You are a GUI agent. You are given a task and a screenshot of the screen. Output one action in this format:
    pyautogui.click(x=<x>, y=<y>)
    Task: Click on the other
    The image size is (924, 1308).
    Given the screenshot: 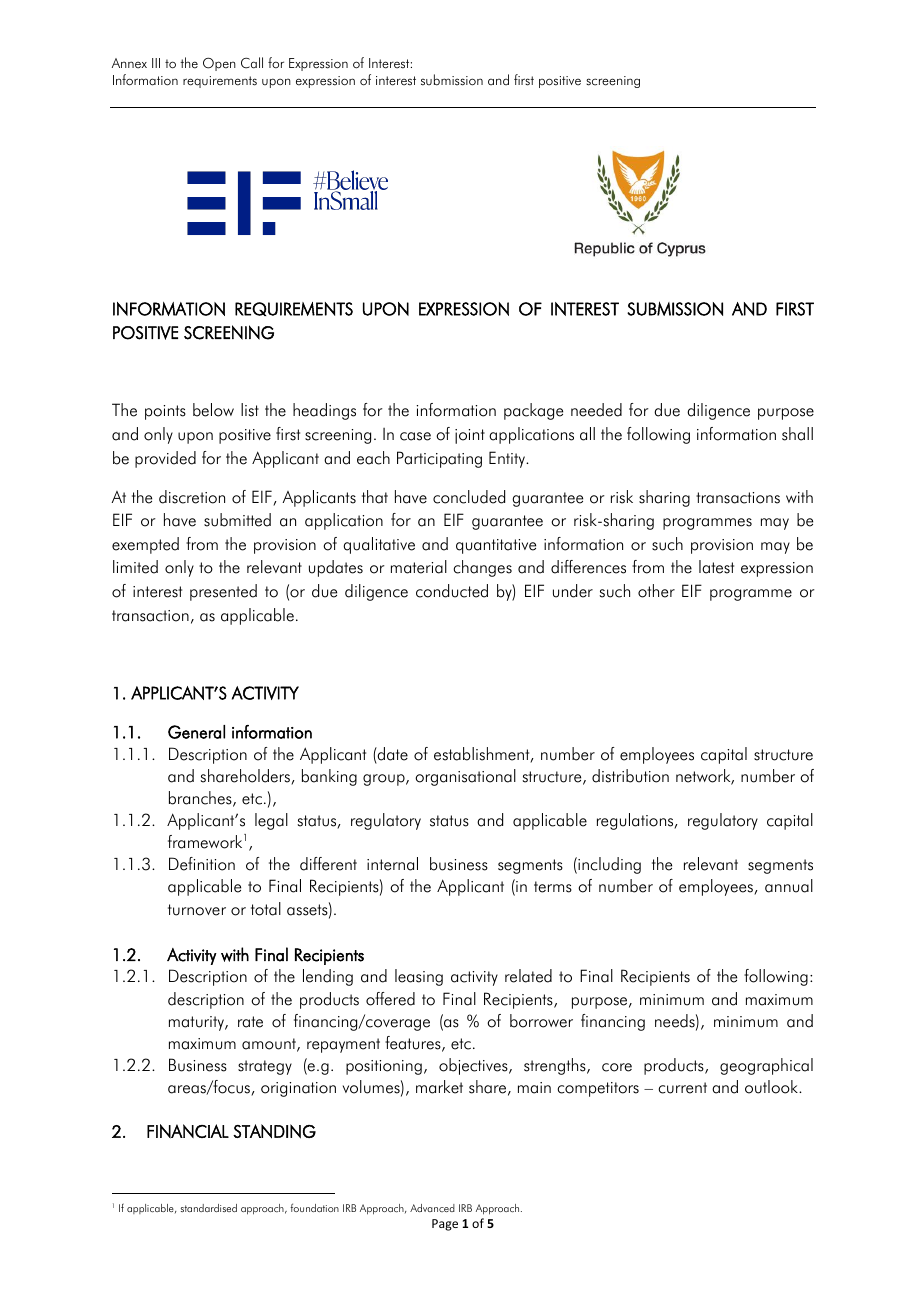 What is the action you would take?
    pyautogui.click(x=656, y=591)
